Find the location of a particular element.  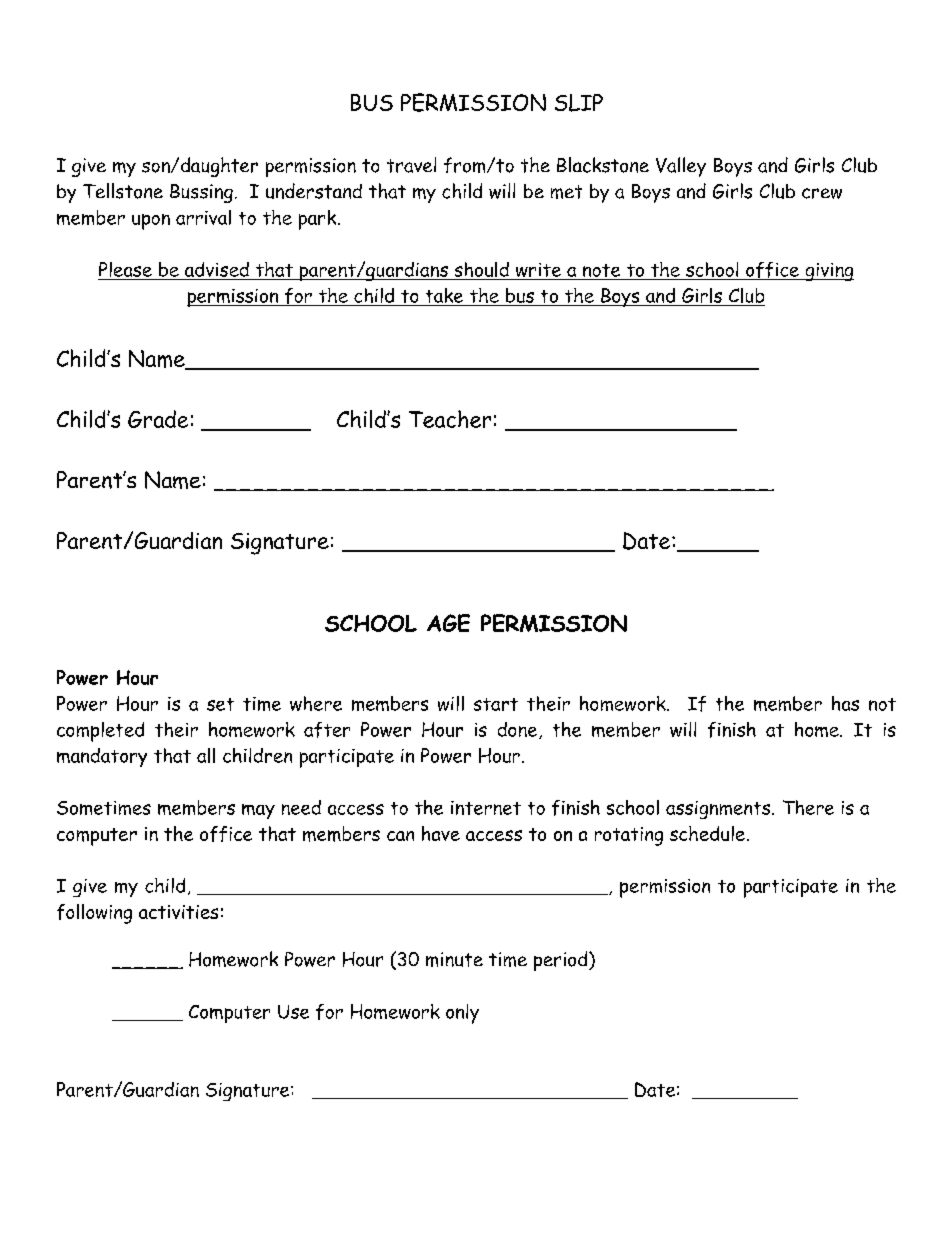

set is located at coordinates (220, 704).
